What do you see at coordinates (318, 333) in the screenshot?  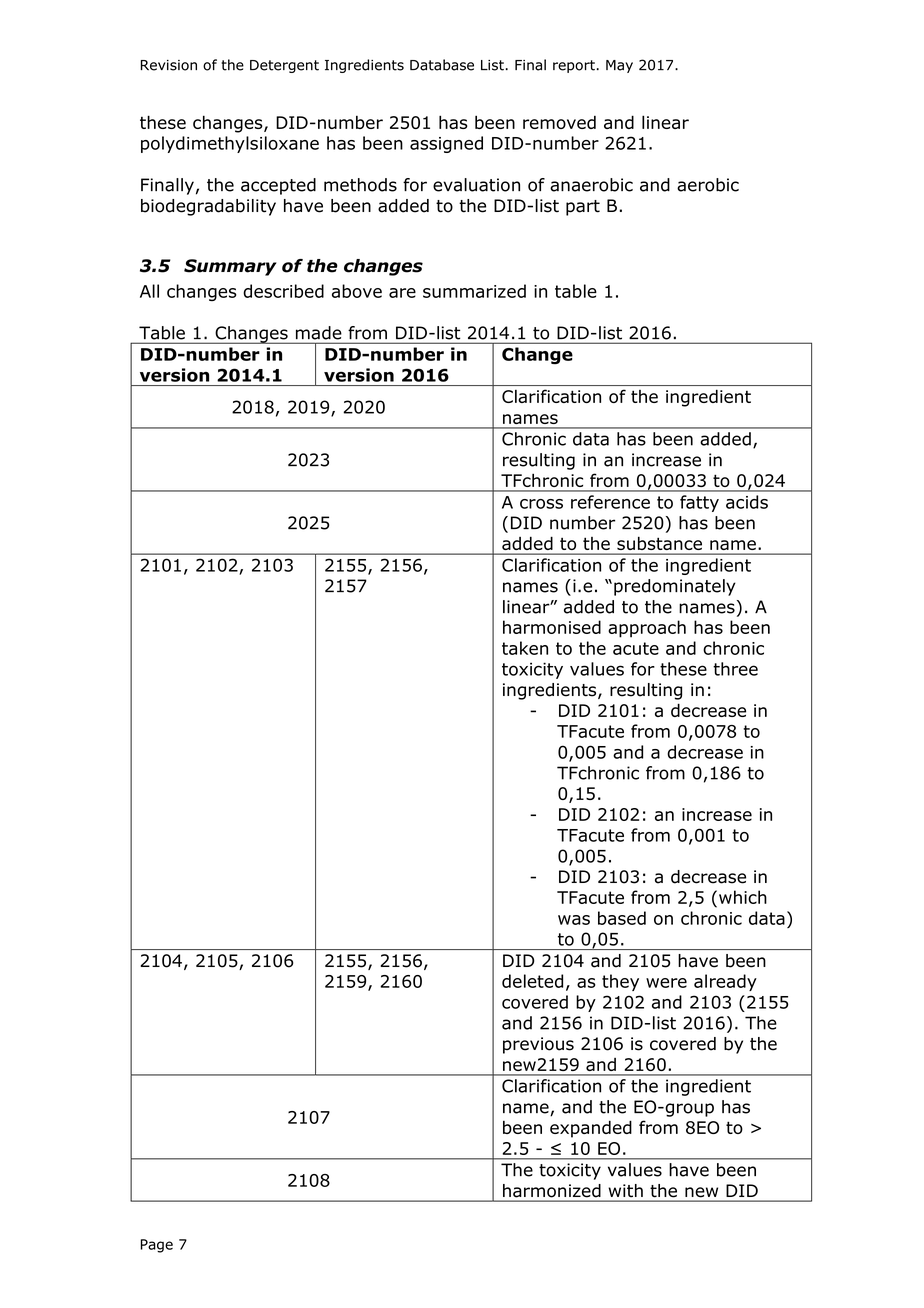 I see `made` at bounding box center [318, 333].
